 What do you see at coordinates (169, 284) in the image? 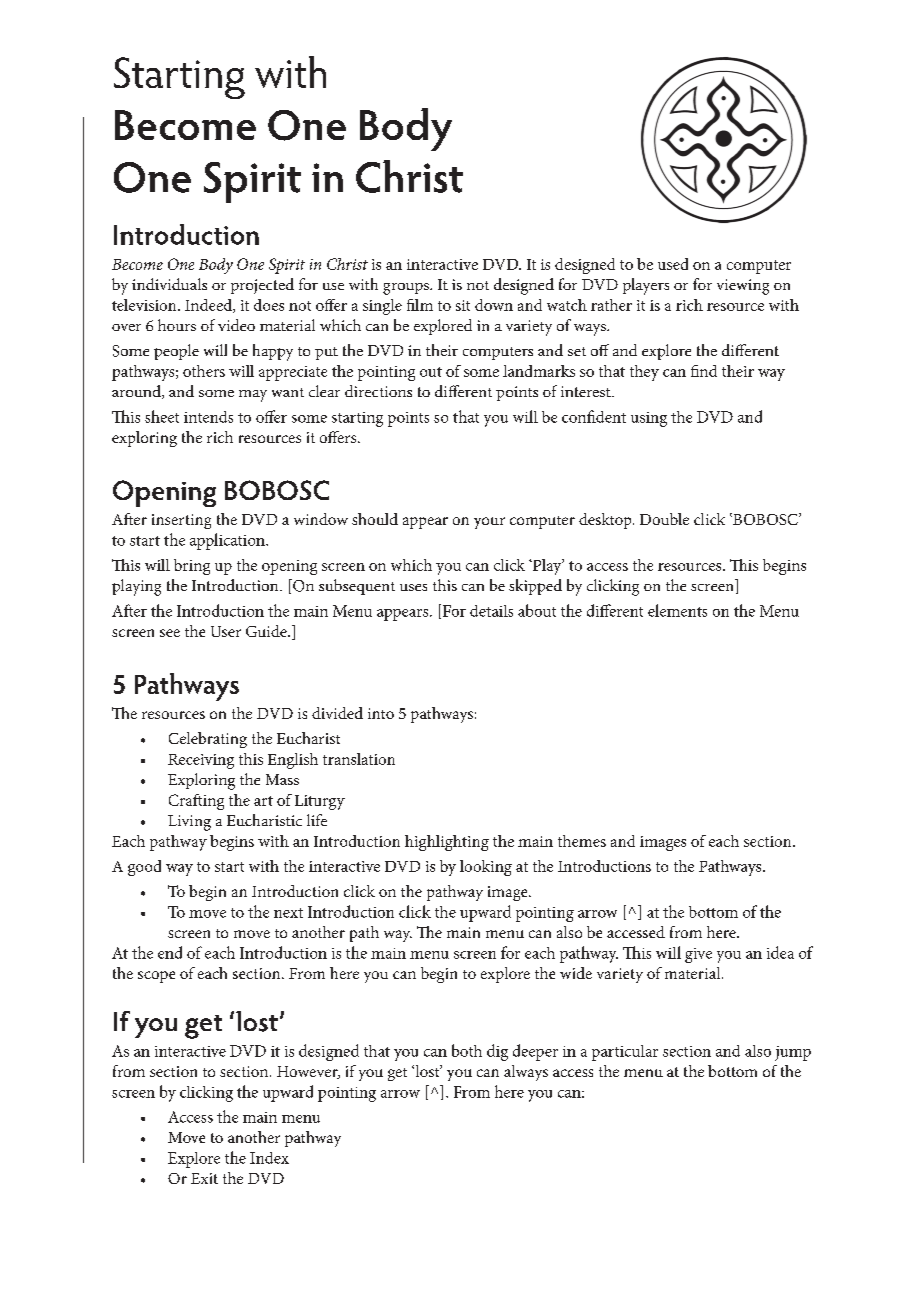
I see `individuals` at bounding box center [169, 284].
